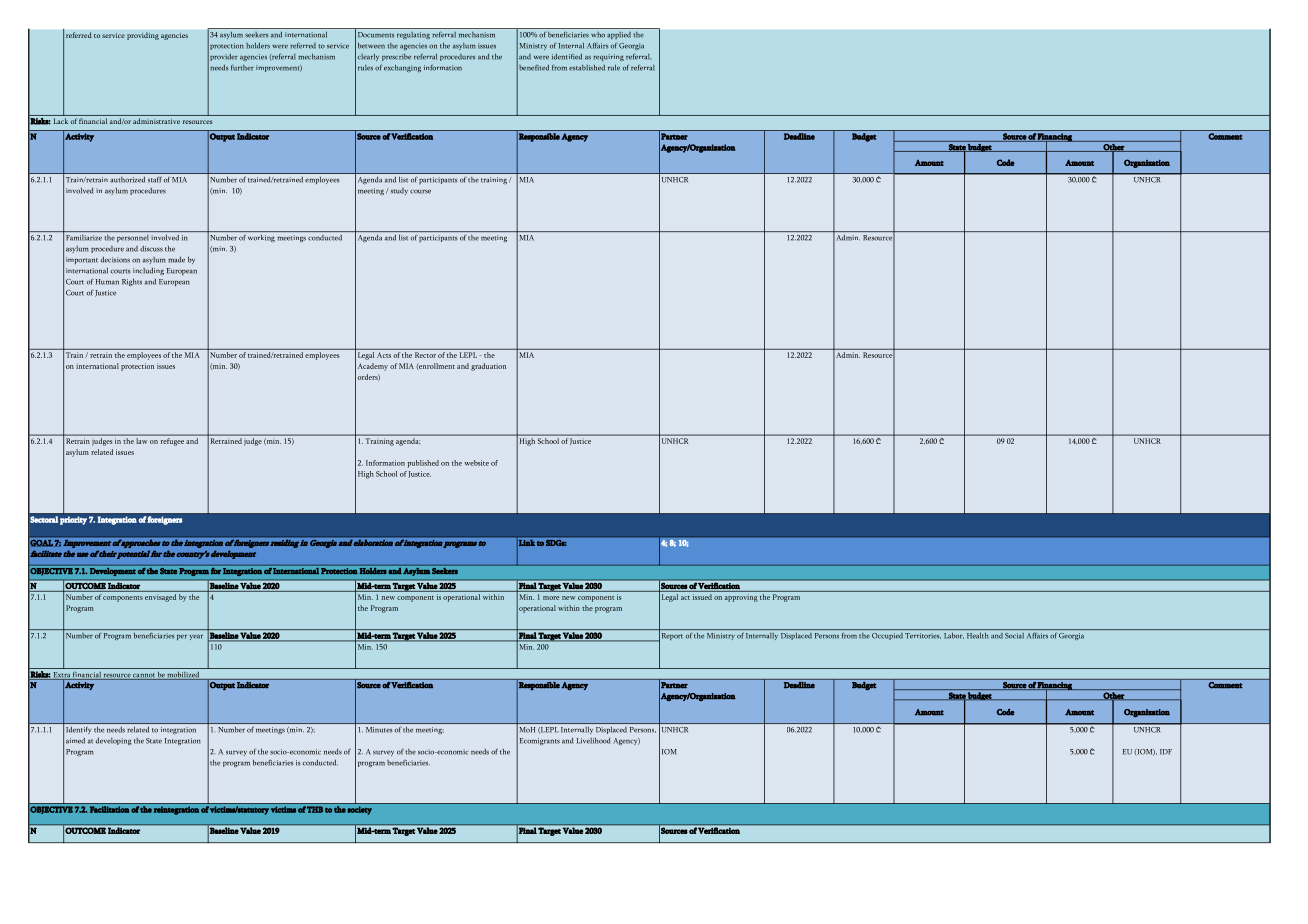 The image size is (1308, 924). Describe the element at coordinates (73, 520) in the page. I see `priority` at that location.
